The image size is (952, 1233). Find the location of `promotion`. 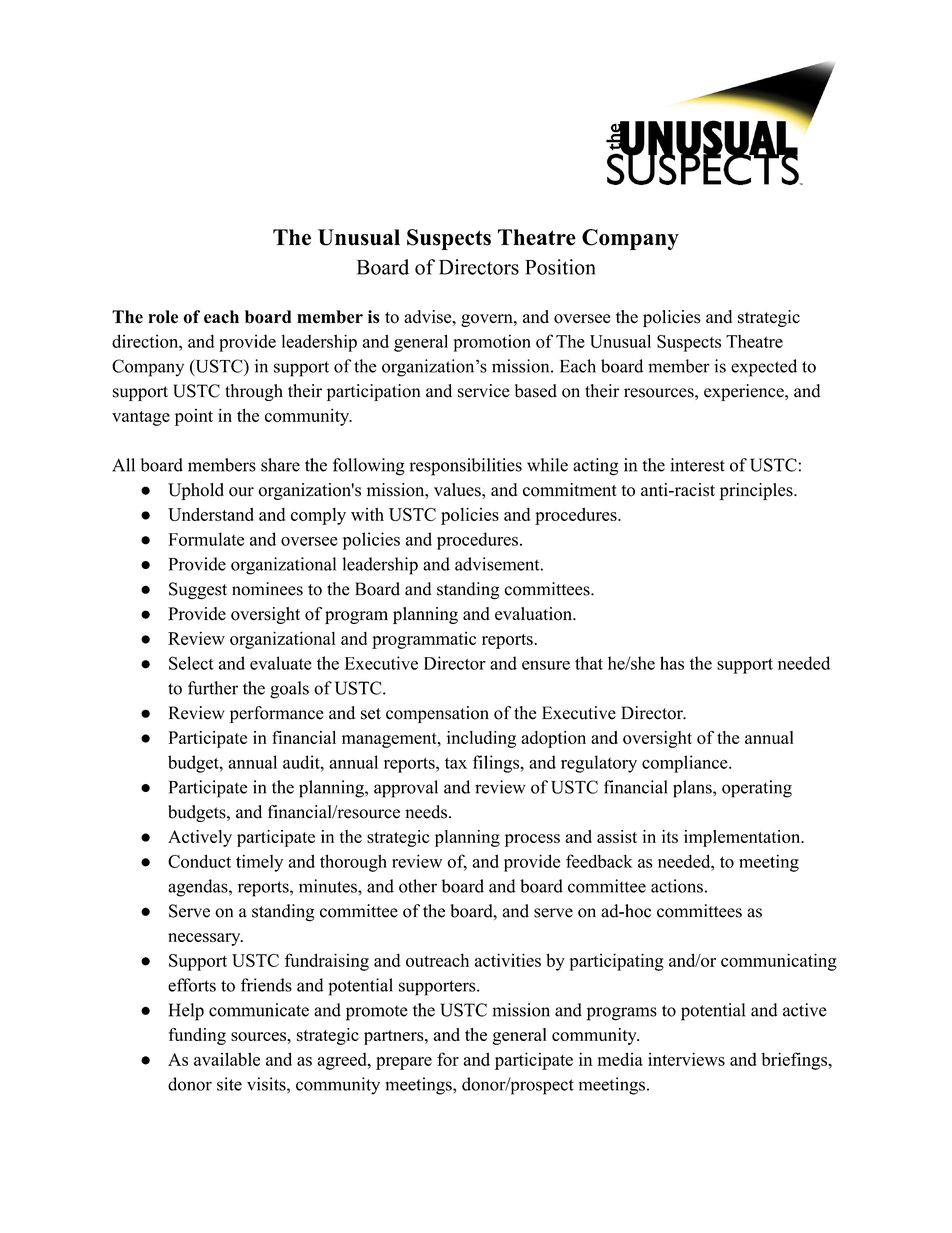

promotion is located at coordinates (492, 343).
